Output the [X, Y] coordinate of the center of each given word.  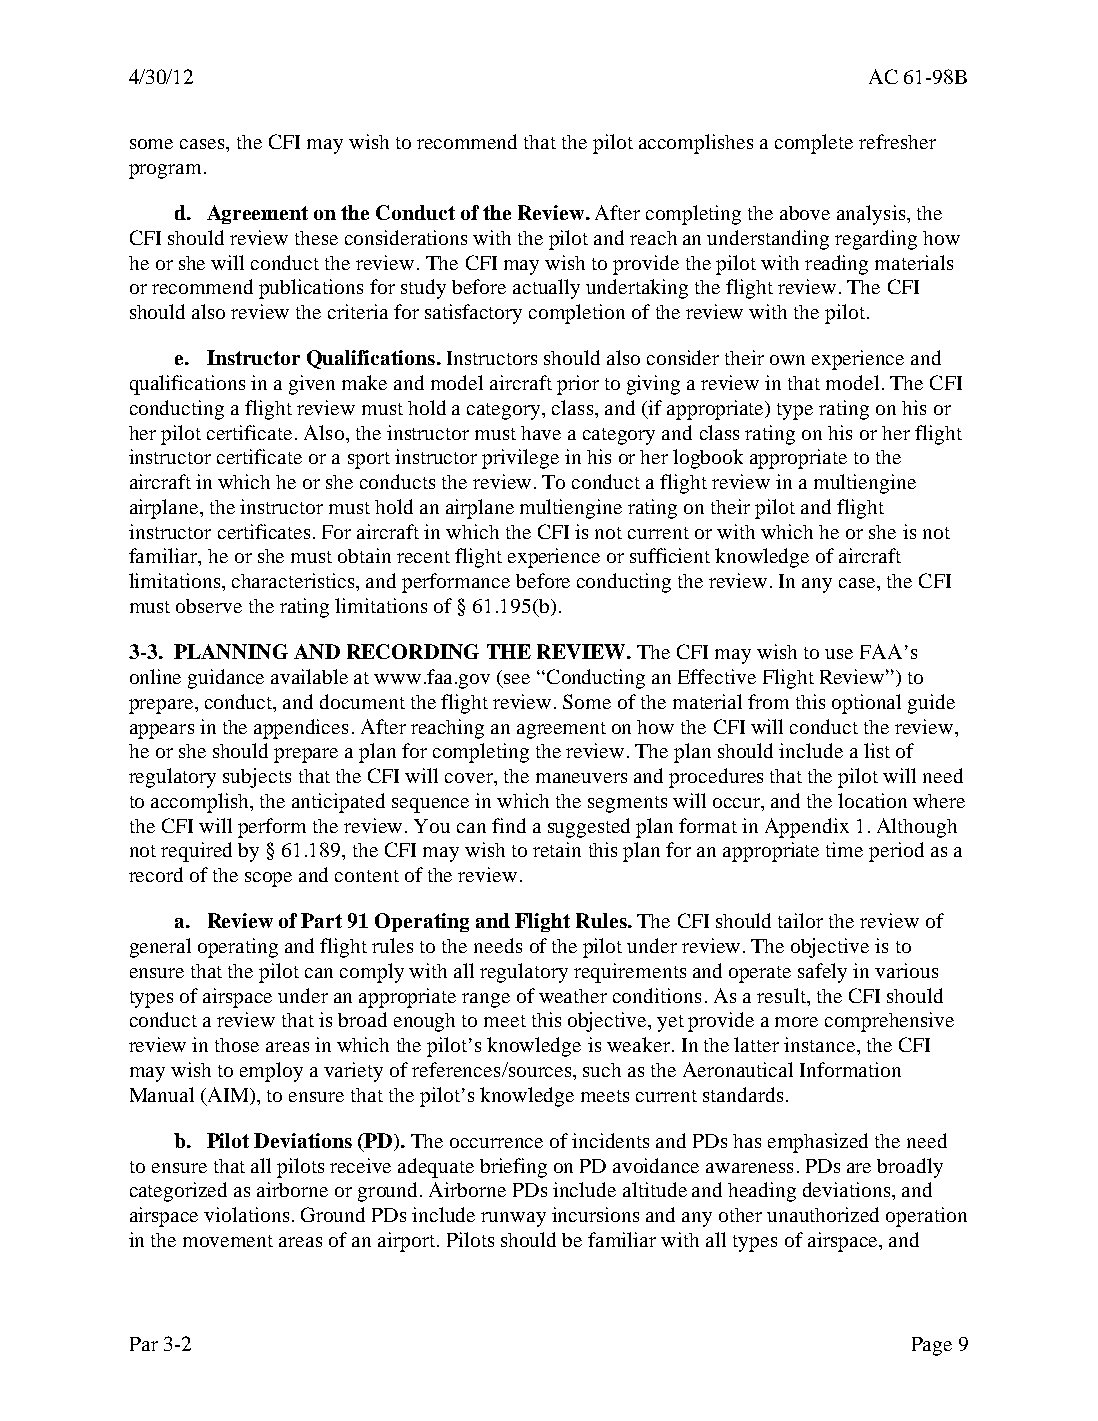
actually [546, 289]
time [844, 849]
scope [268, 879]
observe [209, 606]
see [517, 679]
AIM [228, 1094]
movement [228, 1241]
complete [814, 144]
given [312, 385]
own [787, 360]
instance [821, 1044]
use [839, 654]
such [602, 1070]
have [541, 433]
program [167, 171]
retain [557, 849]
